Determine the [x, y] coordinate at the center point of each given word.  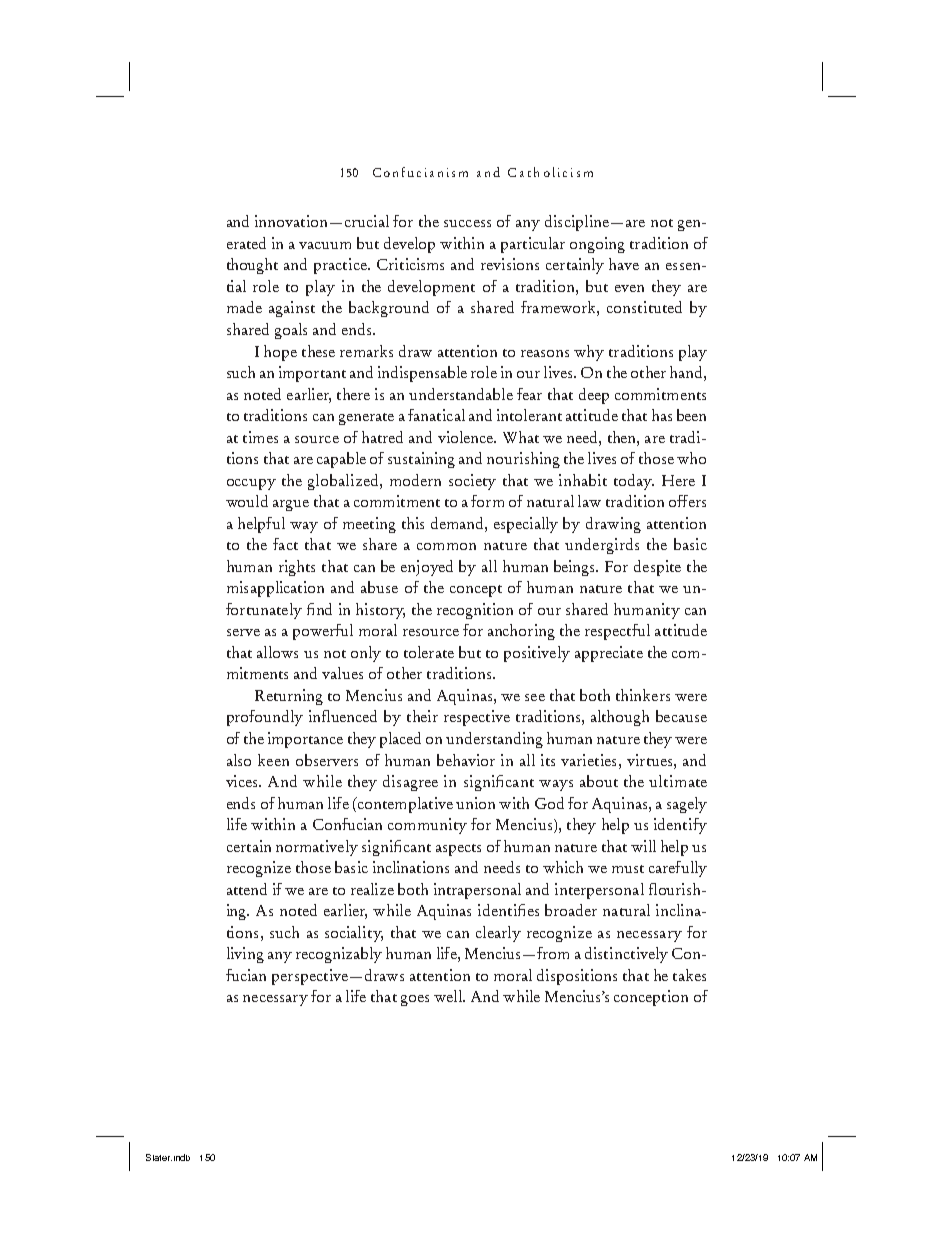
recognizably [339, 955]
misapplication [275, 589]
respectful [617, 632]
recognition [475, 611]
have [624, 264]
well [449, 996]
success [467, 223]
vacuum [325, 245]
